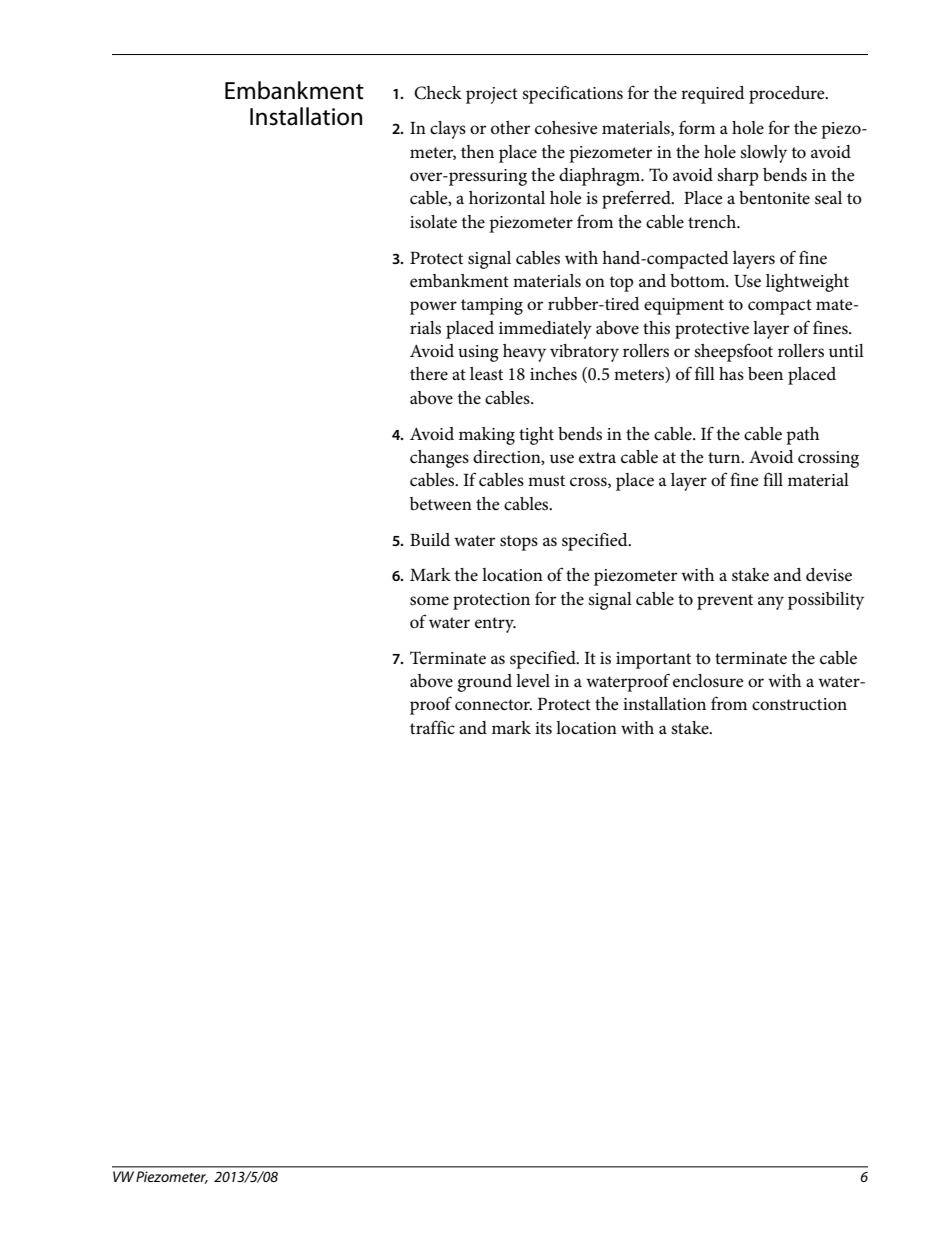 This image has height=1233, width=952. Describe the element at coordinates (484, 683) in the image. I see `ground` at that location.
